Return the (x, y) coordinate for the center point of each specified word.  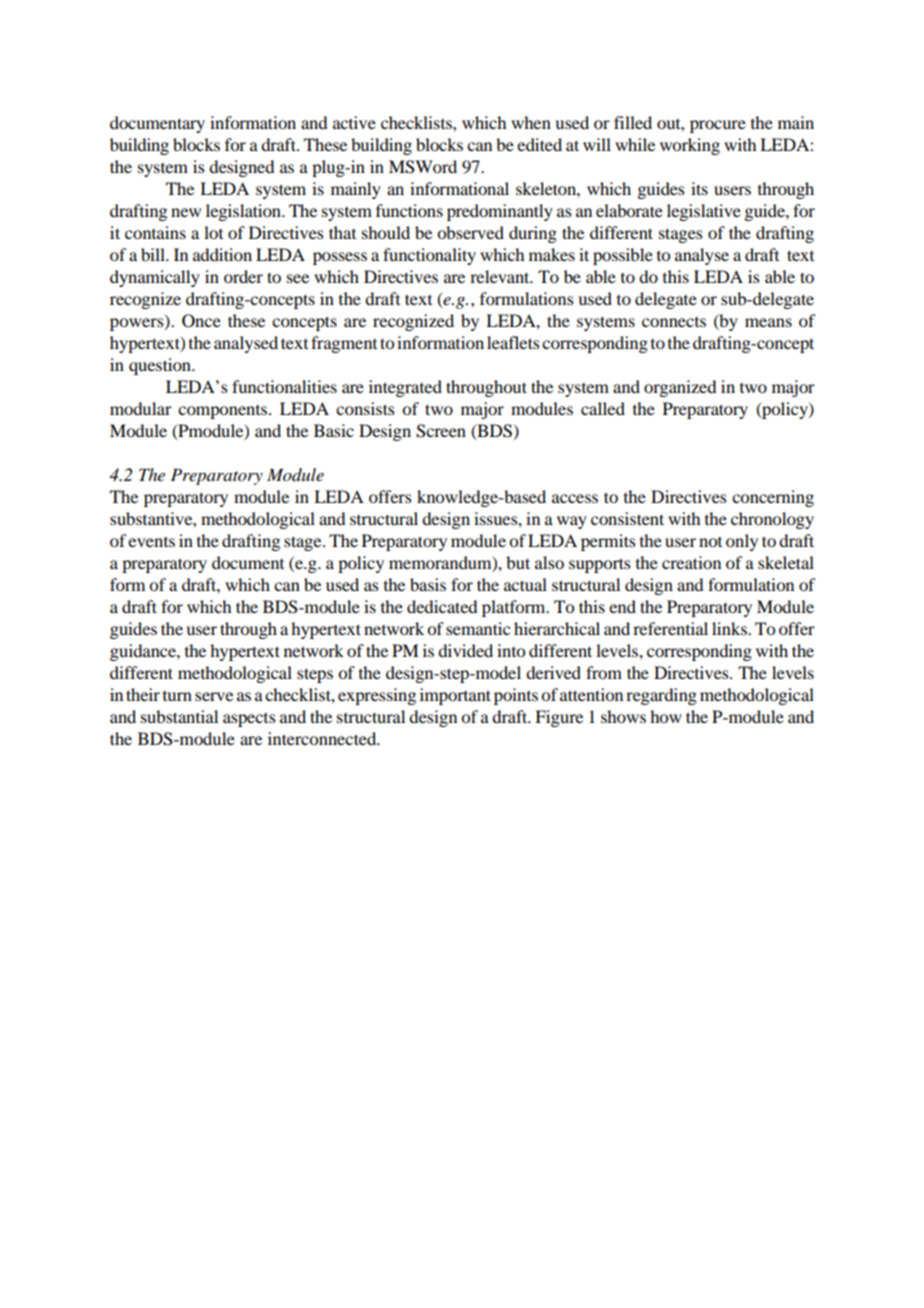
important (455, 696)
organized (680, 388)
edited (539, 144)
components (224, 412)
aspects (249, 720)
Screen (441, 431)
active (354, 122)
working (690, 146)
